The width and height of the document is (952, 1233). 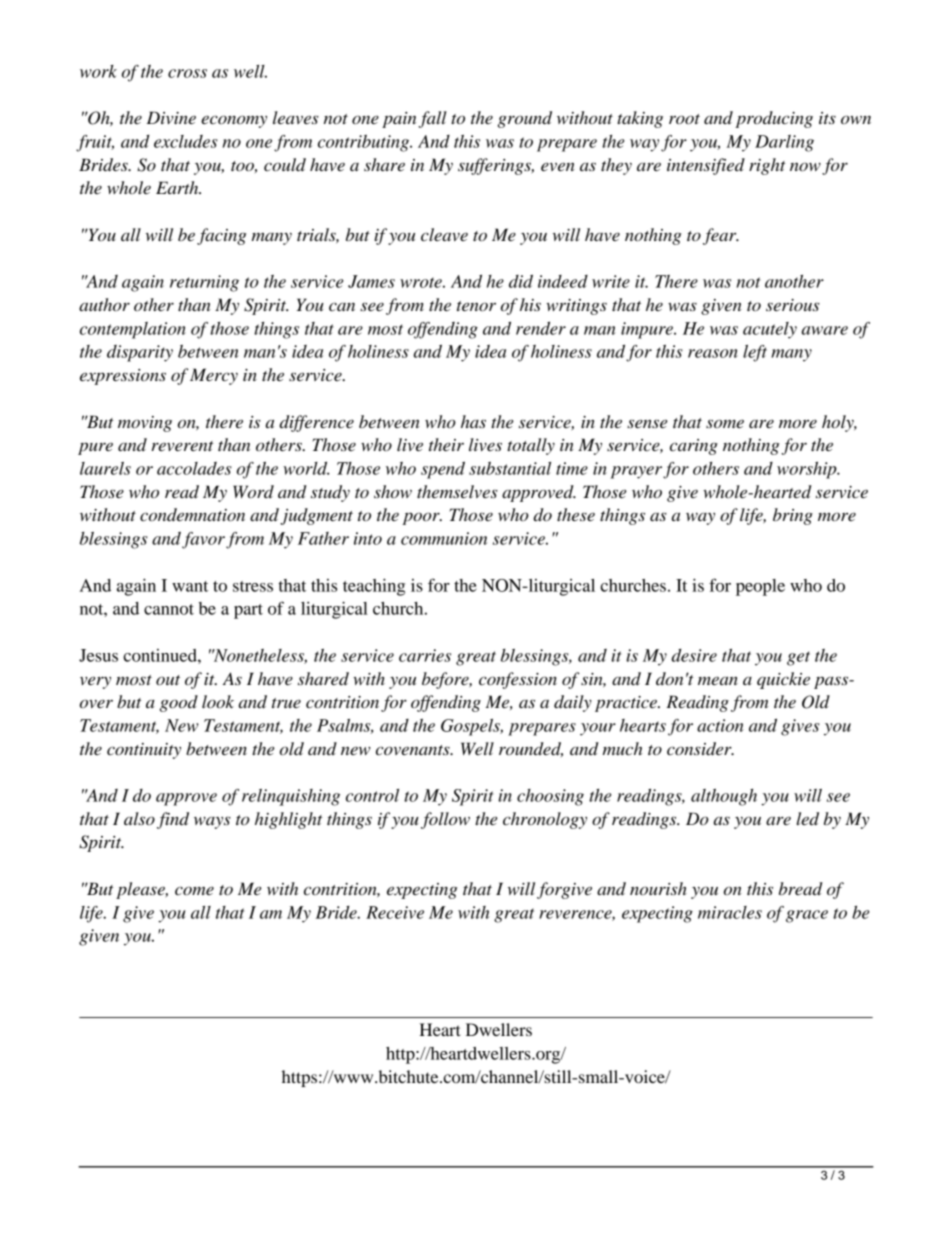 I want to click on facing, so click(x=221, y=236).
